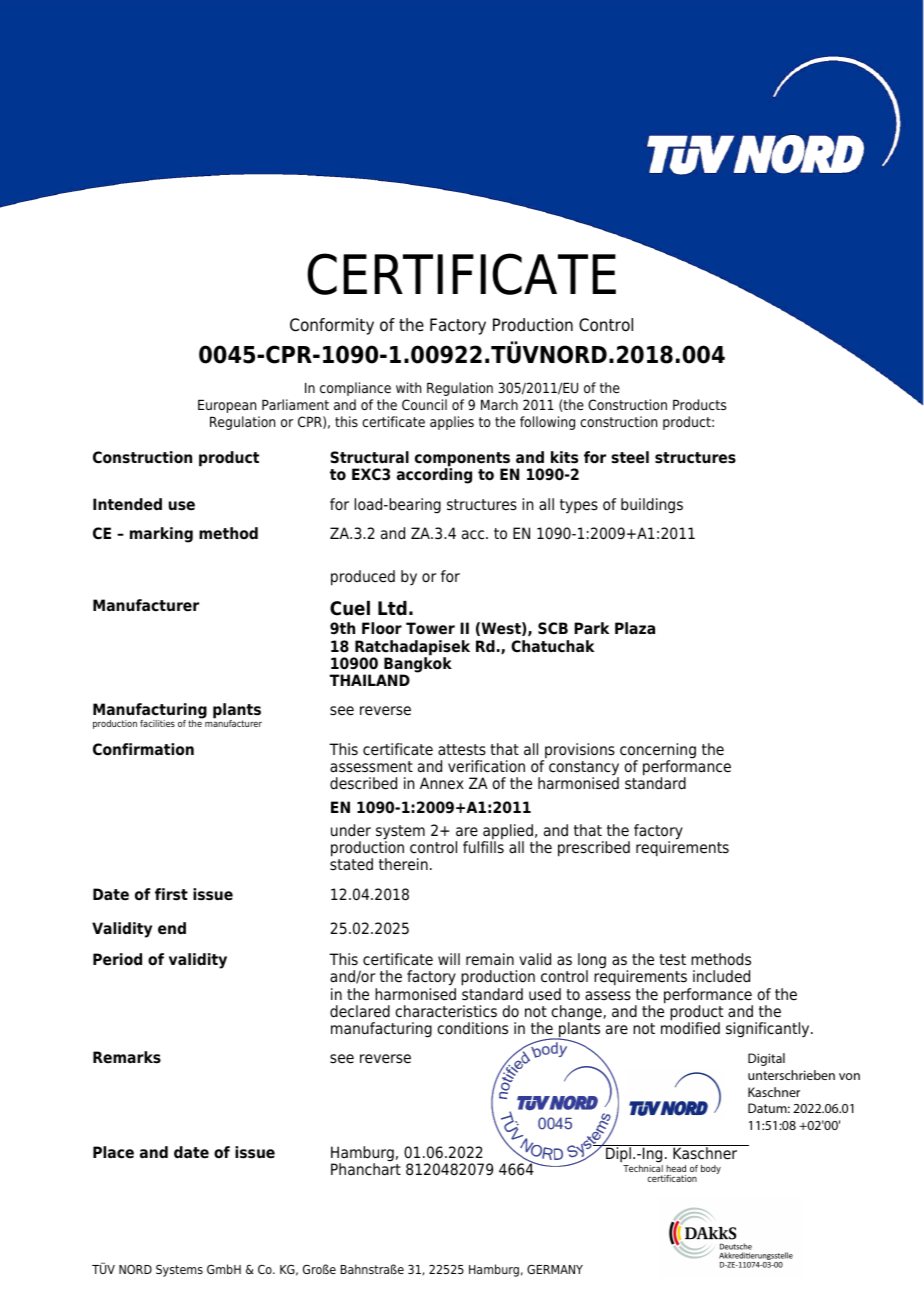 This screenshot has height=1308, width=924. I want to click on Confirmation, so click(143, 749).
